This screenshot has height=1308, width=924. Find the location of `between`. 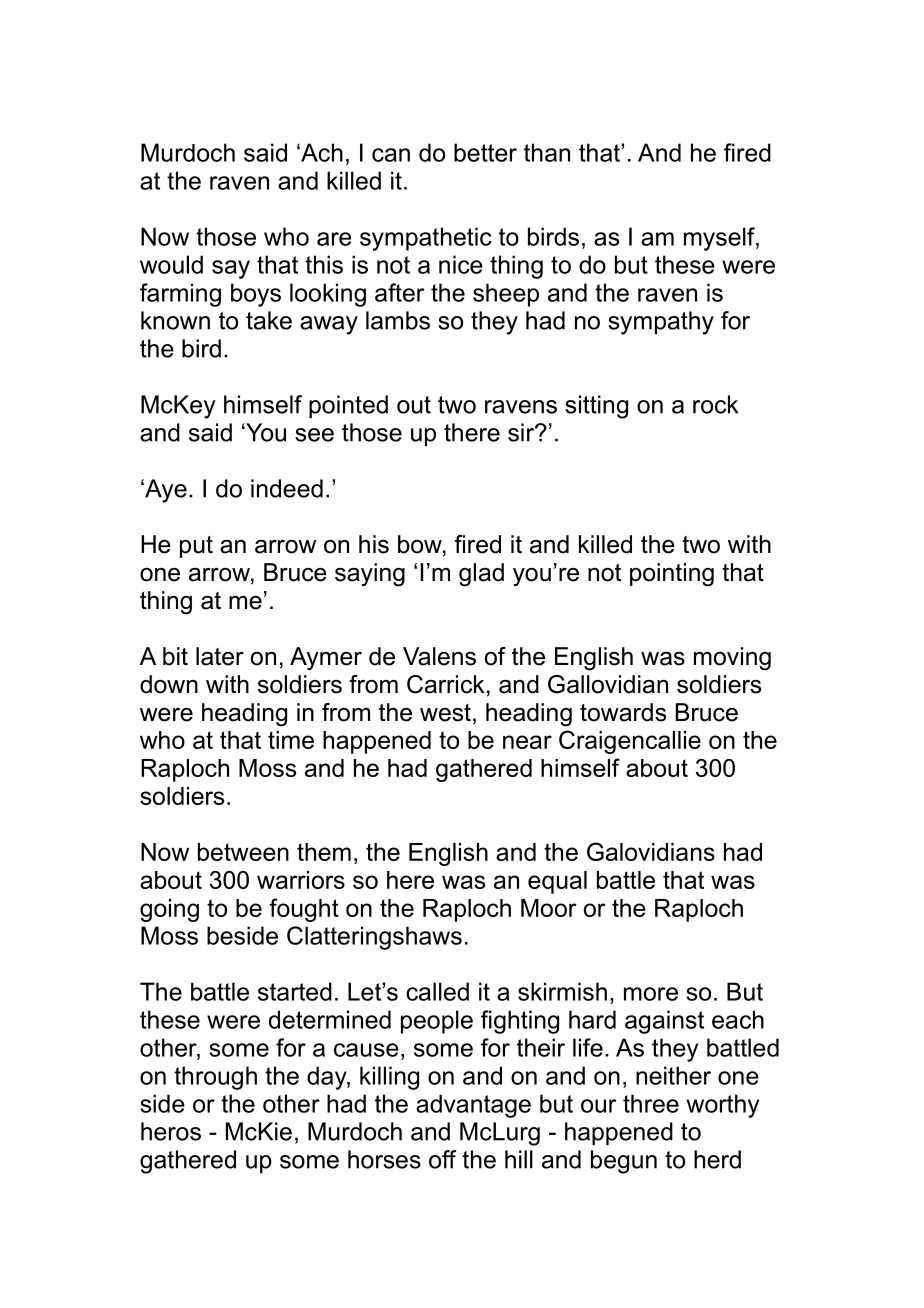

between is located at coordinates (243, 852).
